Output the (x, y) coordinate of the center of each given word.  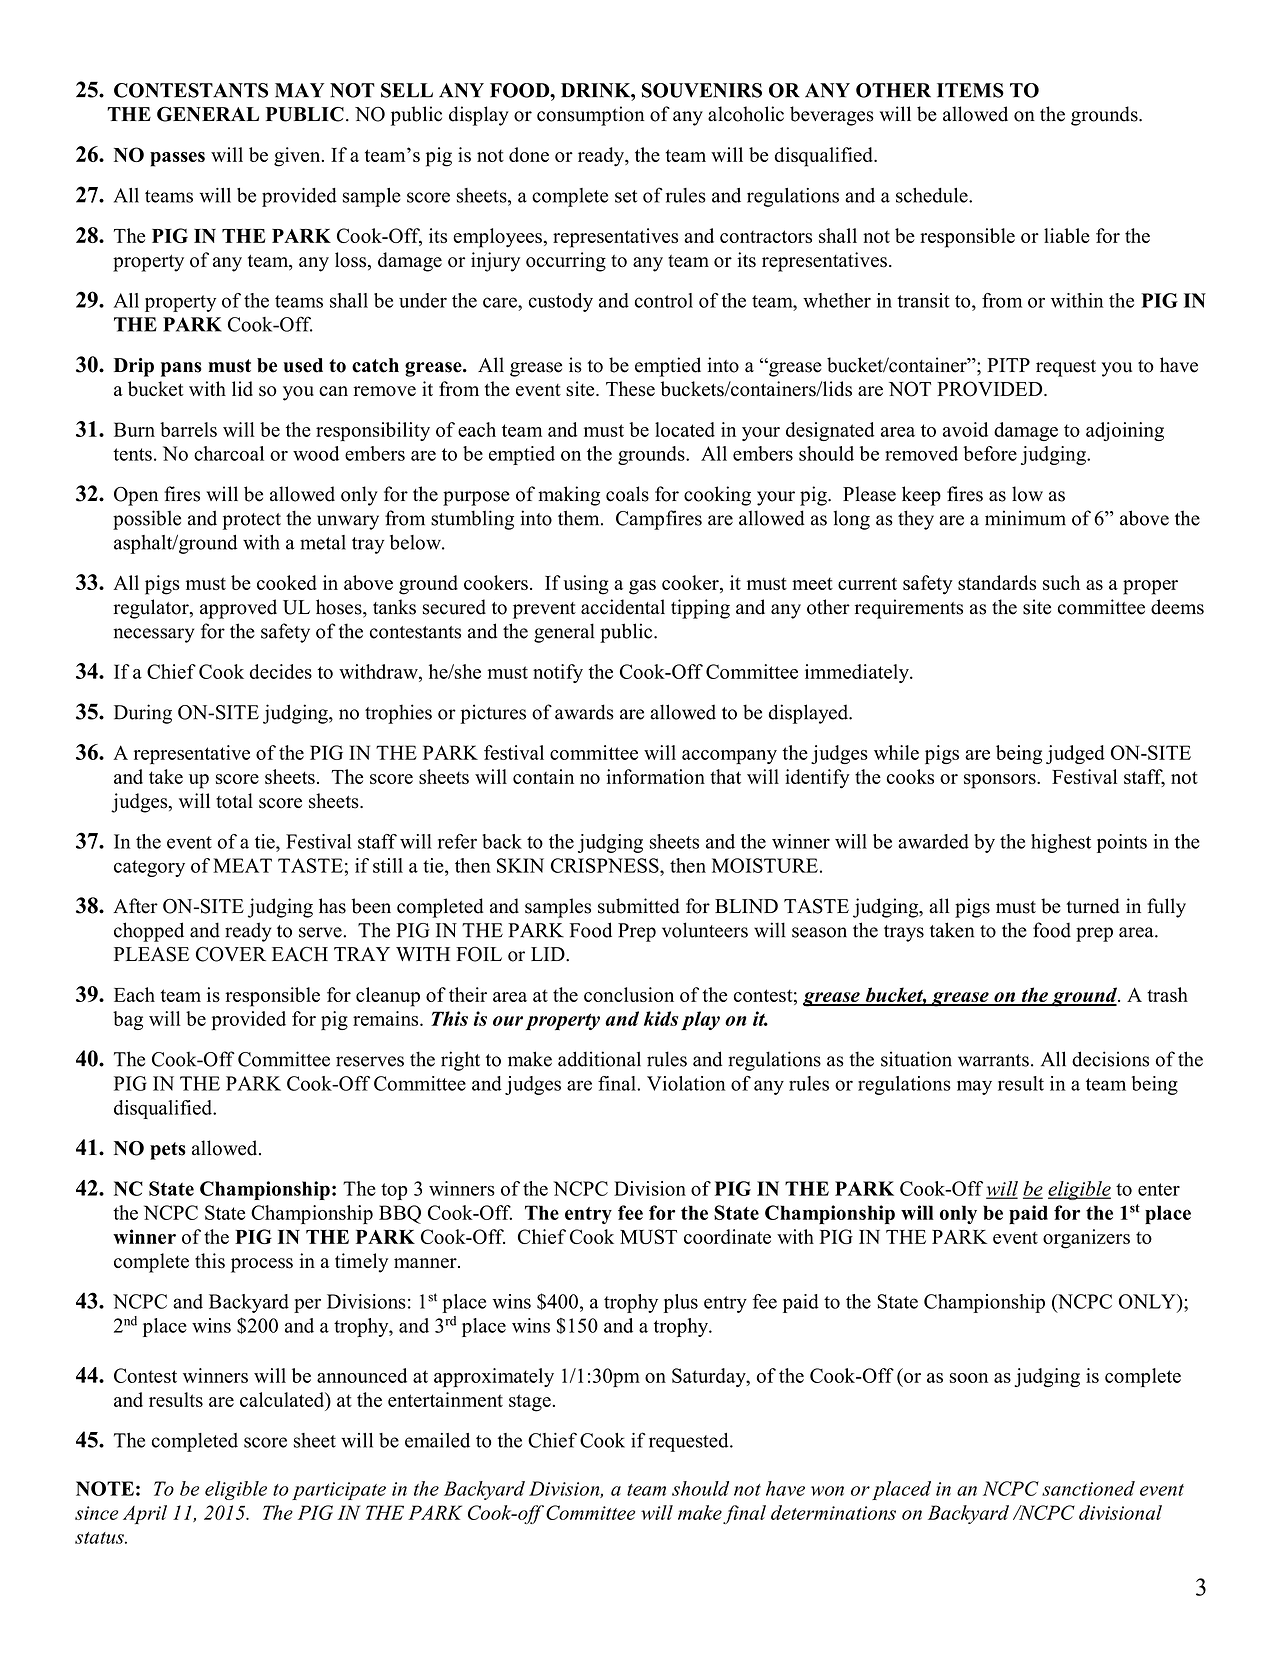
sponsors (1001, 781)
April (145, 1514)
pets (168, 1151)
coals (627, 494)
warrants (993, 1060)
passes (177, 159)
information (655, 776)
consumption (591, 116)
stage (530, 1403)
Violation (686, 1083)
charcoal (229, 453)
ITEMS (970, 90)
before (990, 453)
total (234, 801)
